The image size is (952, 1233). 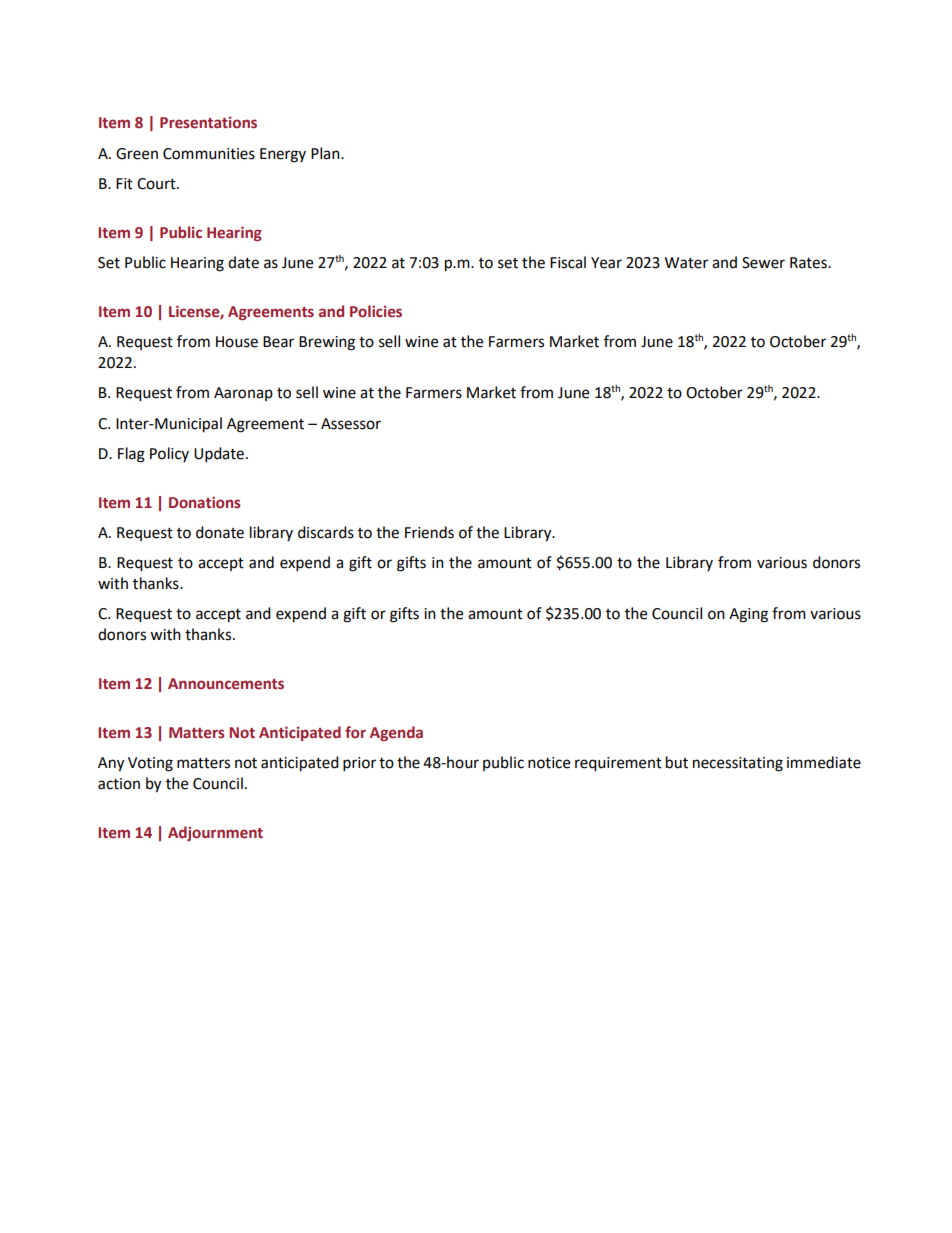 What do you see at coordinates (429, 532) in the page?
I see `Friends` at bounding box center [429, 532].
